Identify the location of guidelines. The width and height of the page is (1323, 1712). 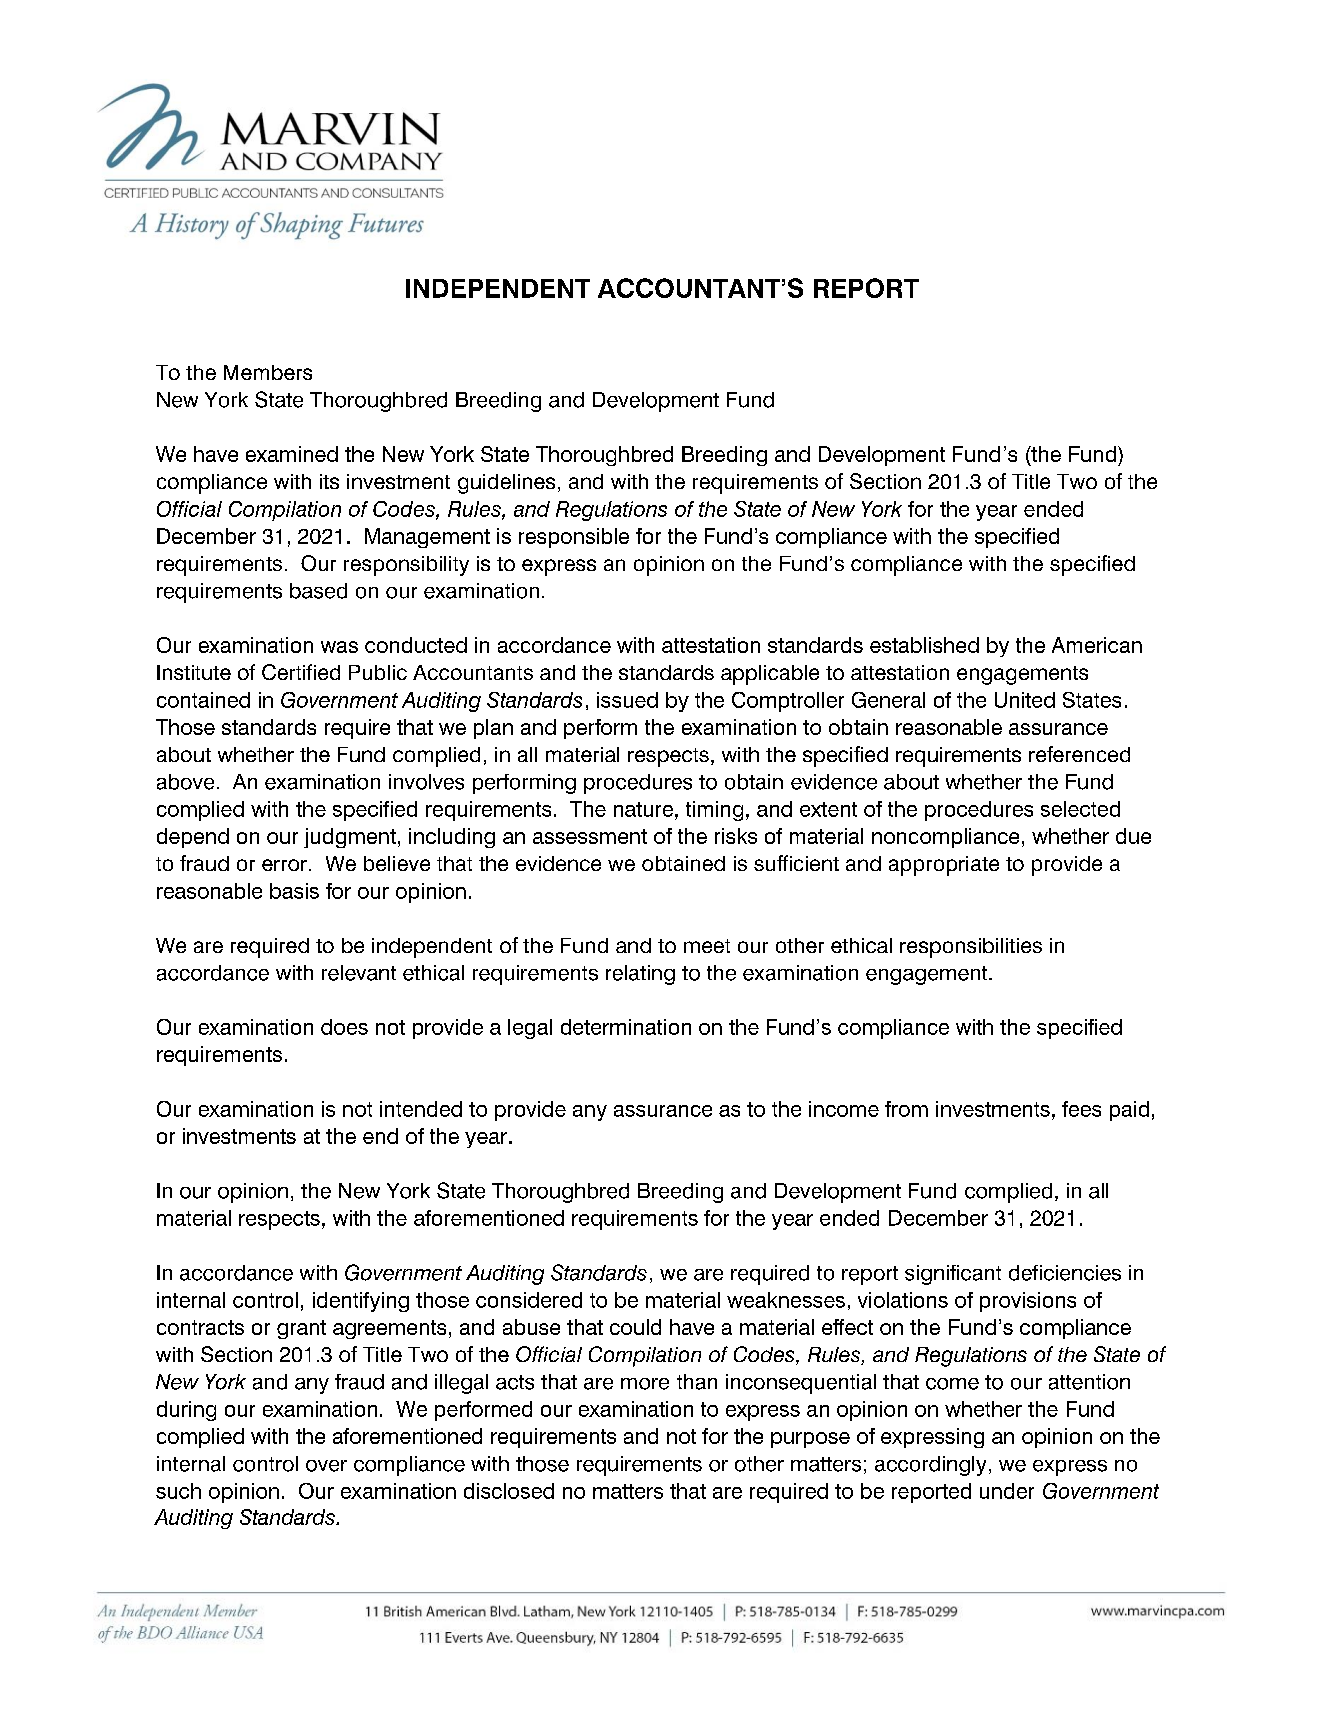
(506, 484).
